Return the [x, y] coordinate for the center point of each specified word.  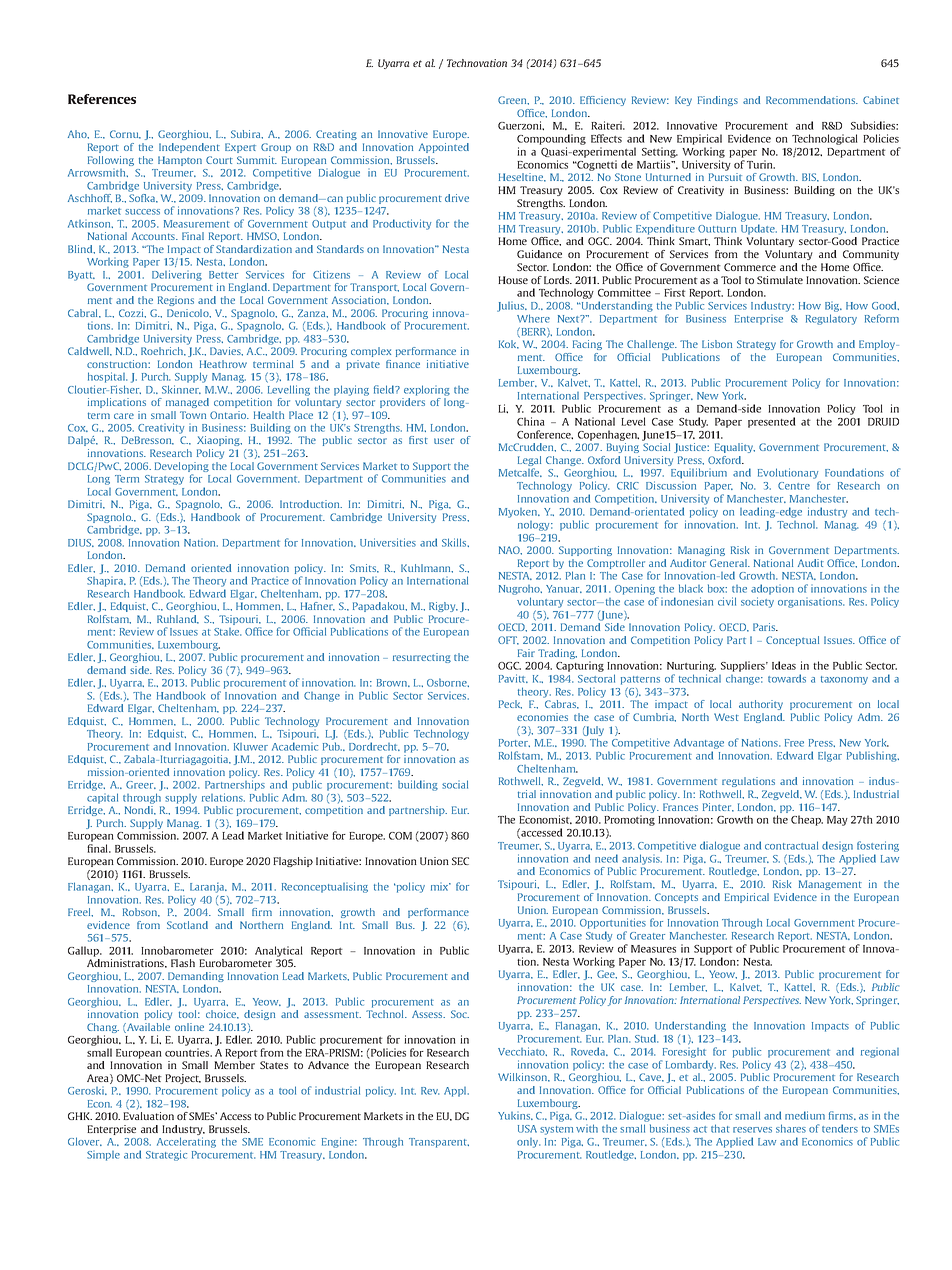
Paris [765, 627]
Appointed [444, 148]
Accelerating [186, 1144]
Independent [189, 148]
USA [527, 1129]
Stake [227, 632]
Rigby [443, 607]
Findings [718, 101]
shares [791, 1128]
